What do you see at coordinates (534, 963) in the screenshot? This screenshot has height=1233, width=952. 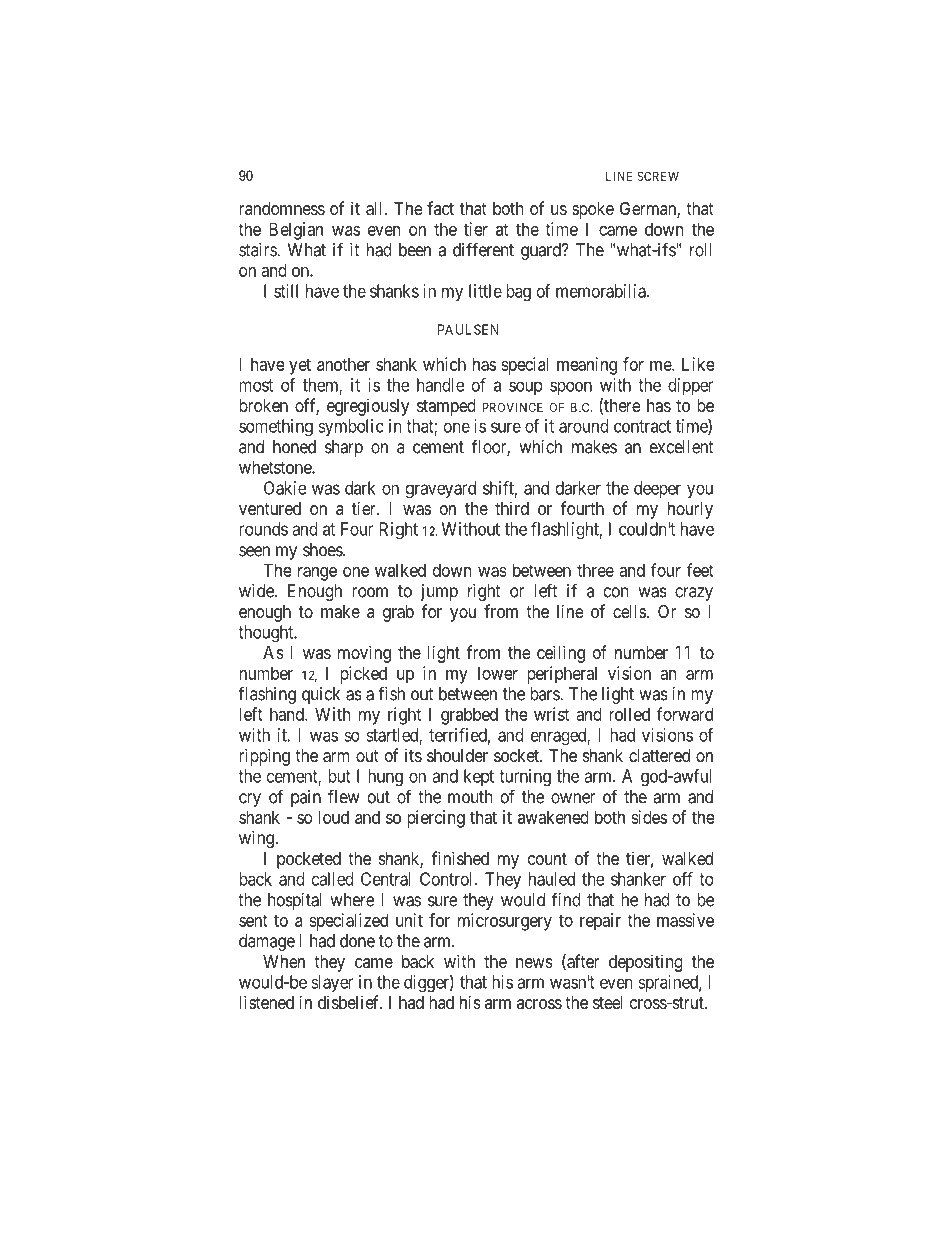 I see `news` at bounding box center [534, 963].
